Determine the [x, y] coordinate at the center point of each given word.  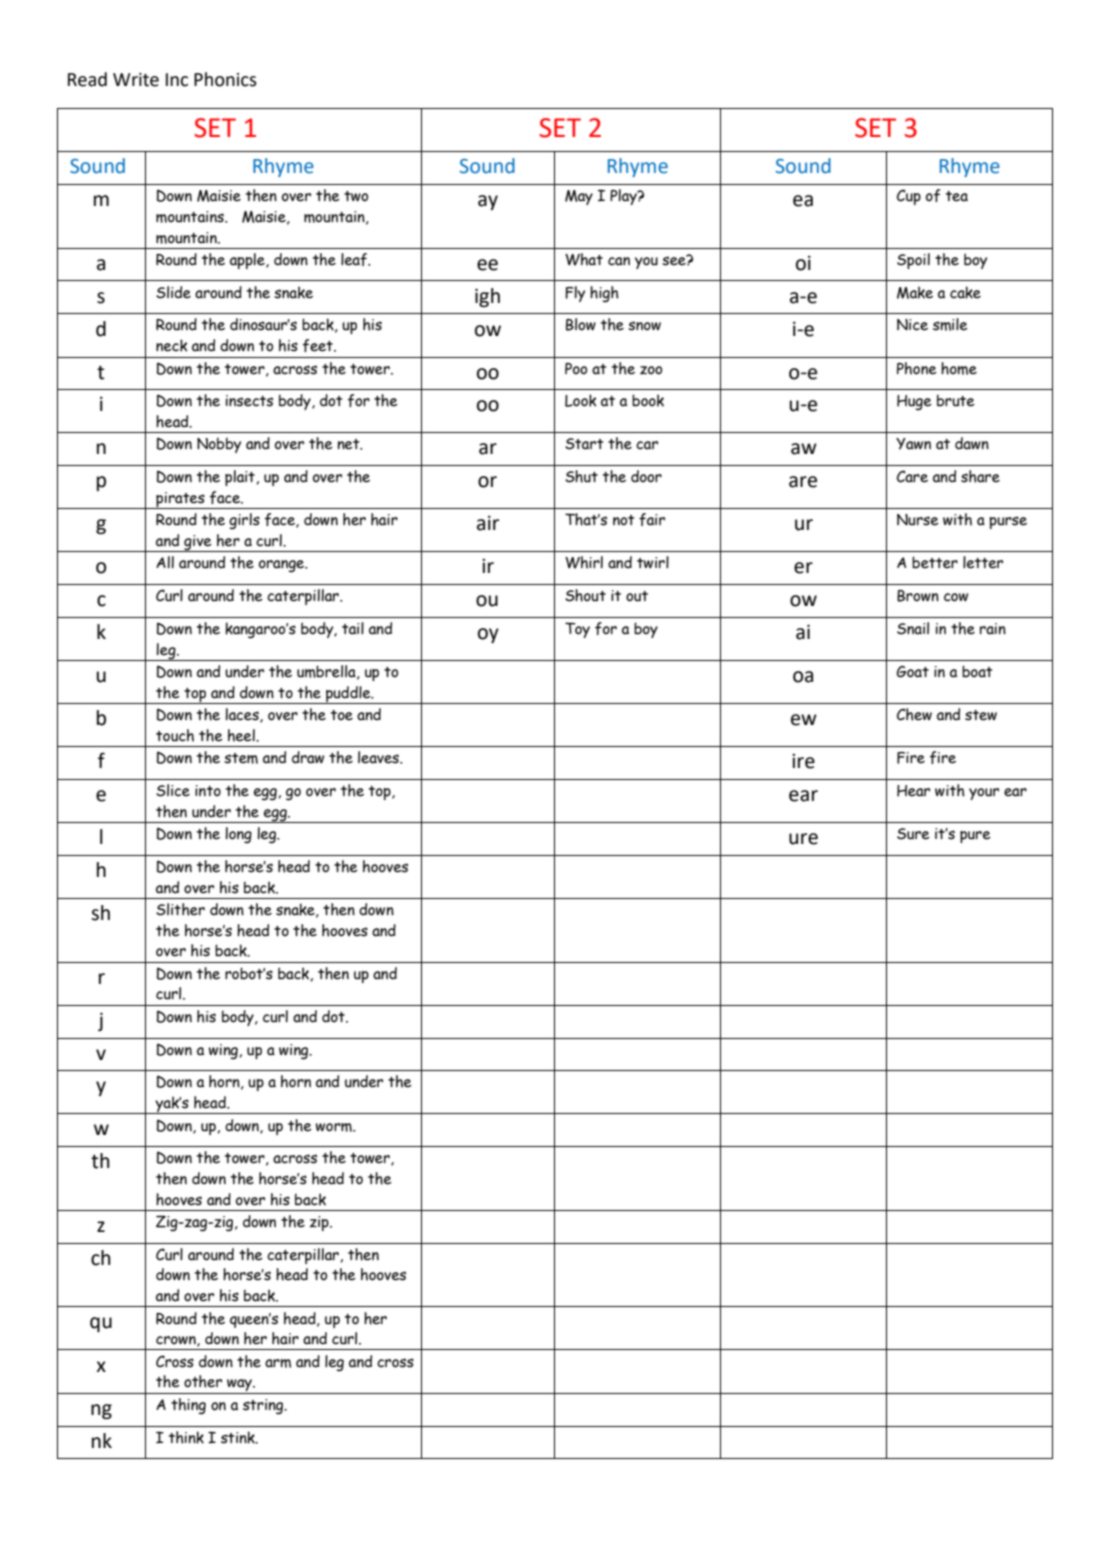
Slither [180, 909]
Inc [177, 80]
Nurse [918, 520]
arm [278, 1363]
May [579, 197]
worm [334, 1127]
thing [188, 1406]
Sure [913, 834]
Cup [909, 197]
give [198, 543]
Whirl [584, 562]
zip [320, 1223]
